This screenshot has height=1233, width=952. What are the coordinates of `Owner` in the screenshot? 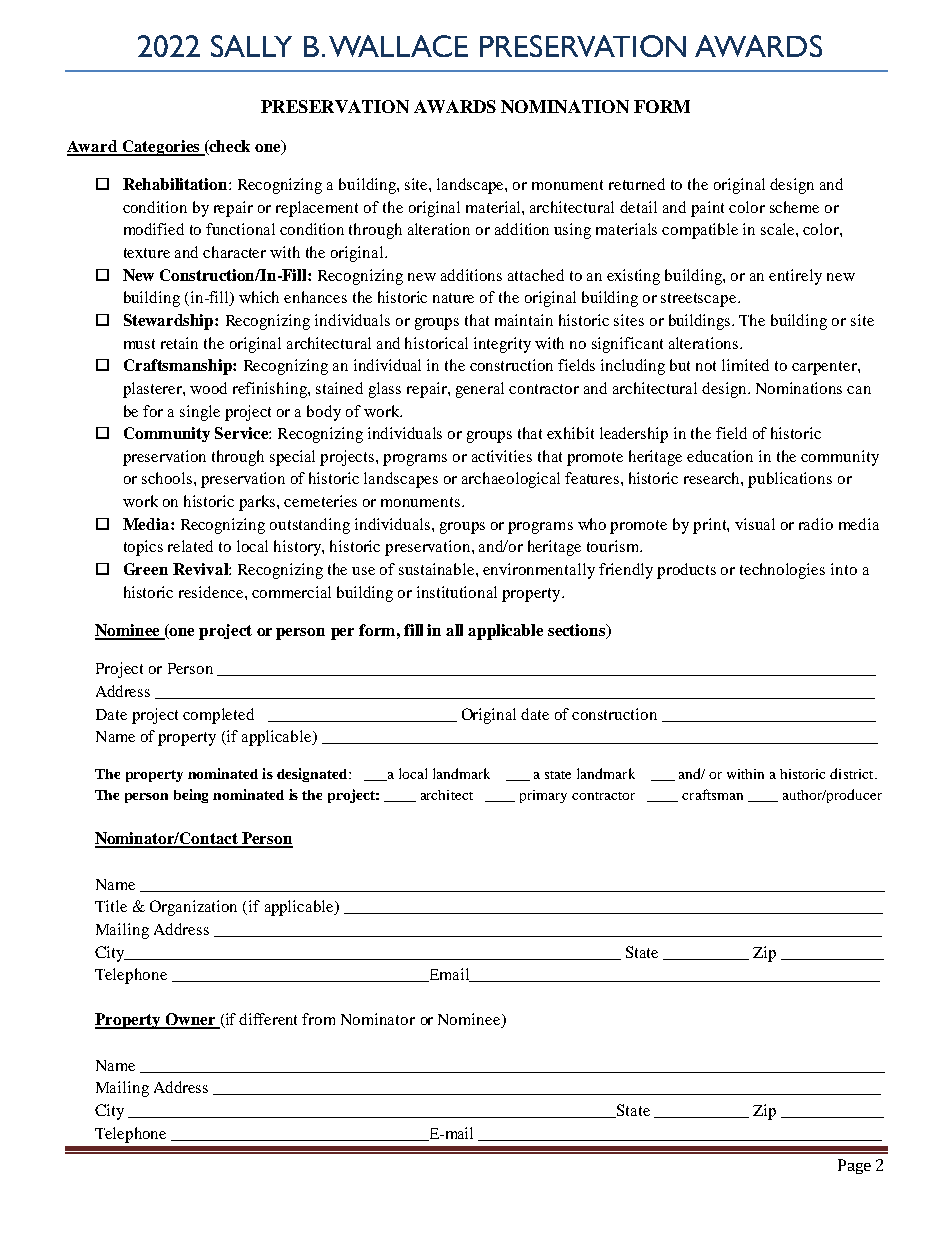 It's located at (190, 1020).
